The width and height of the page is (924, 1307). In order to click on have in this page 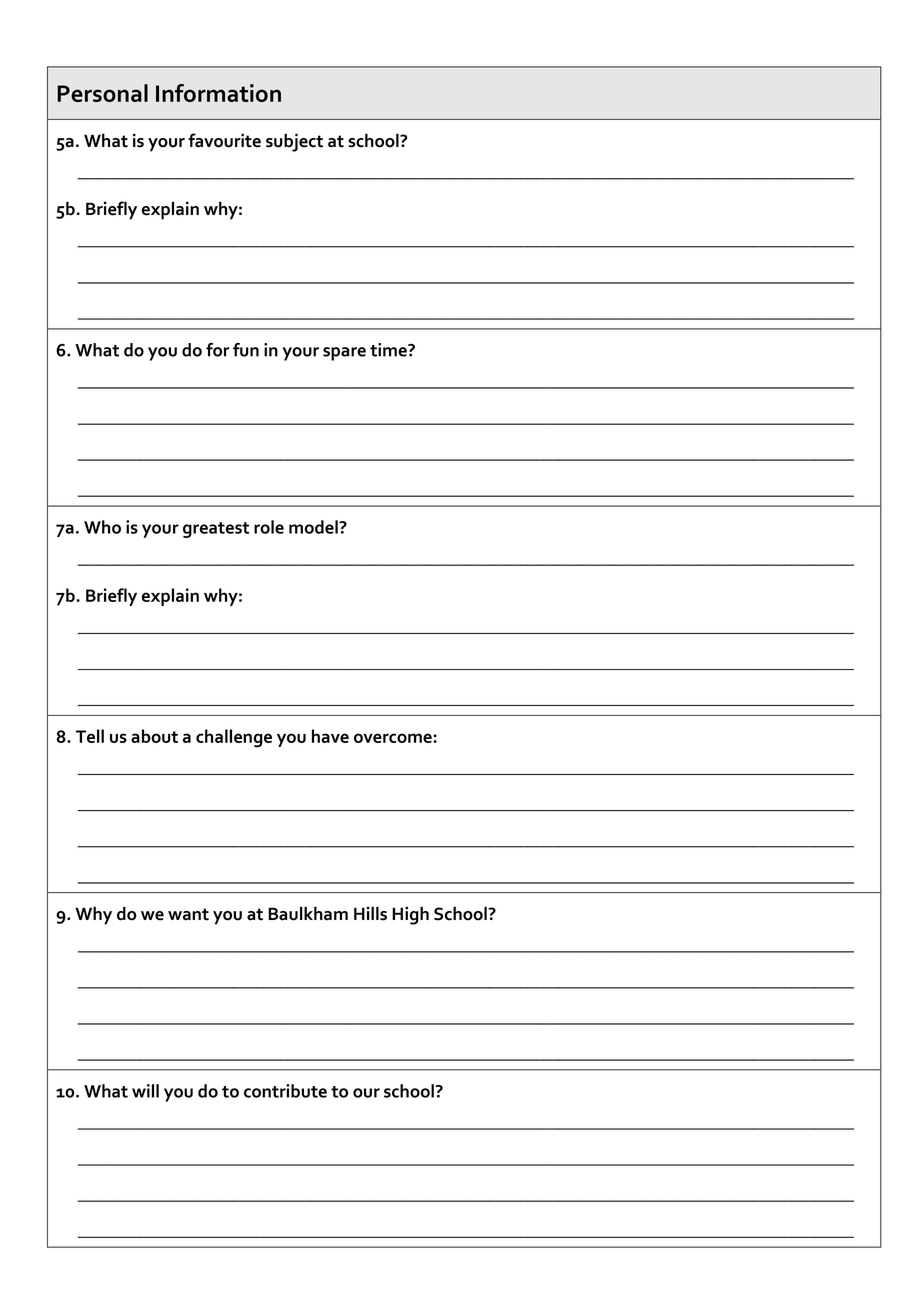, I will do `click(330, 736)`.
